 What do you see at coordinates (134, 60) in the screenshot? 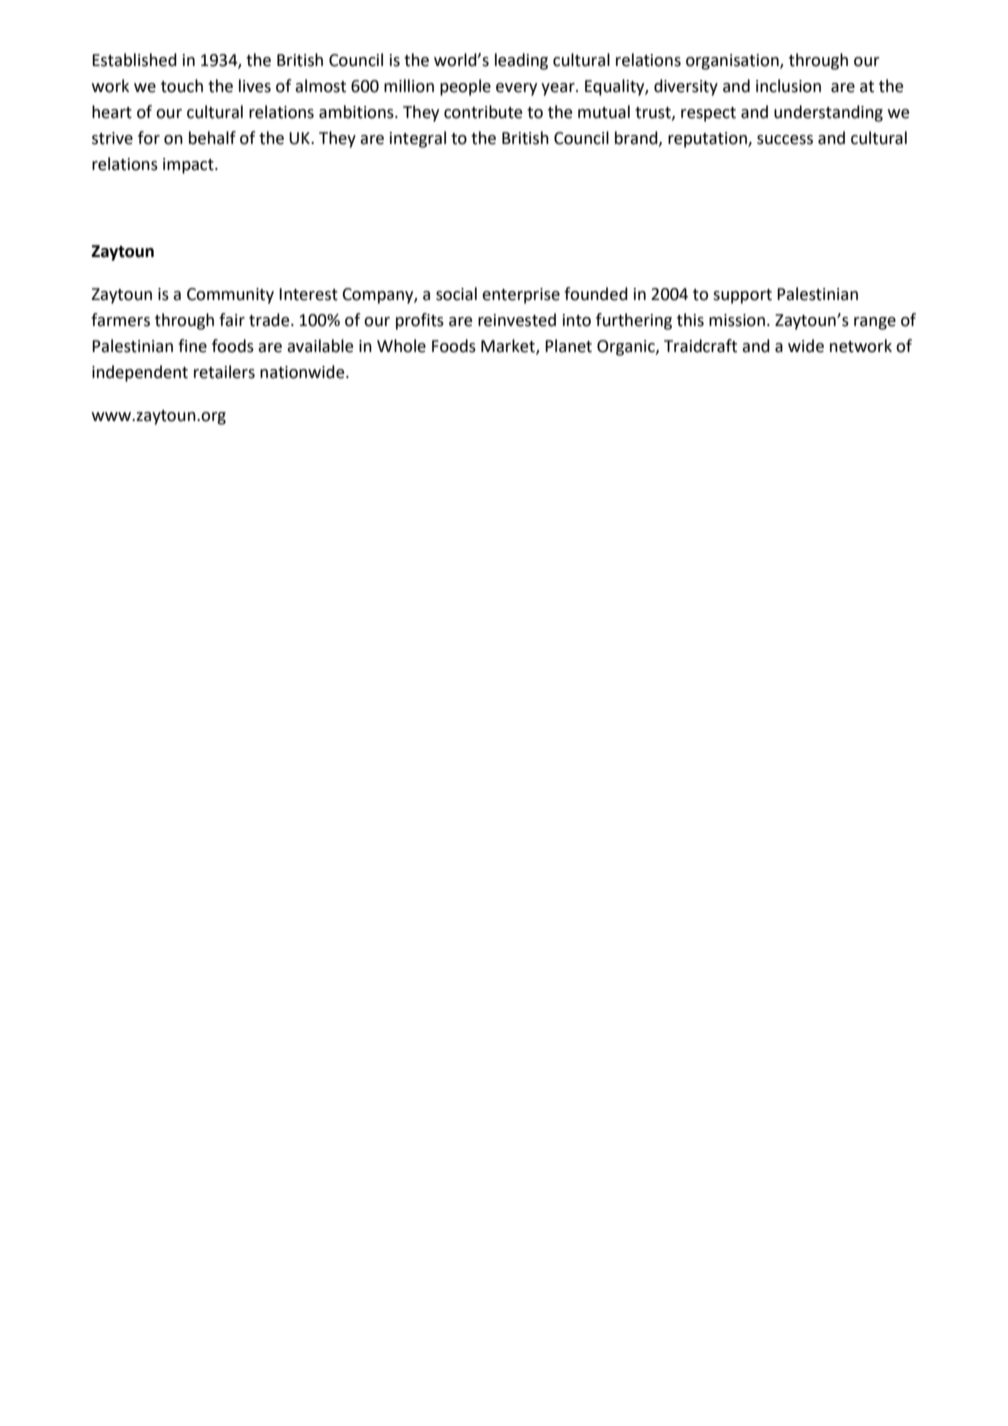
I see `Established` at bounding box center [134, 60].
